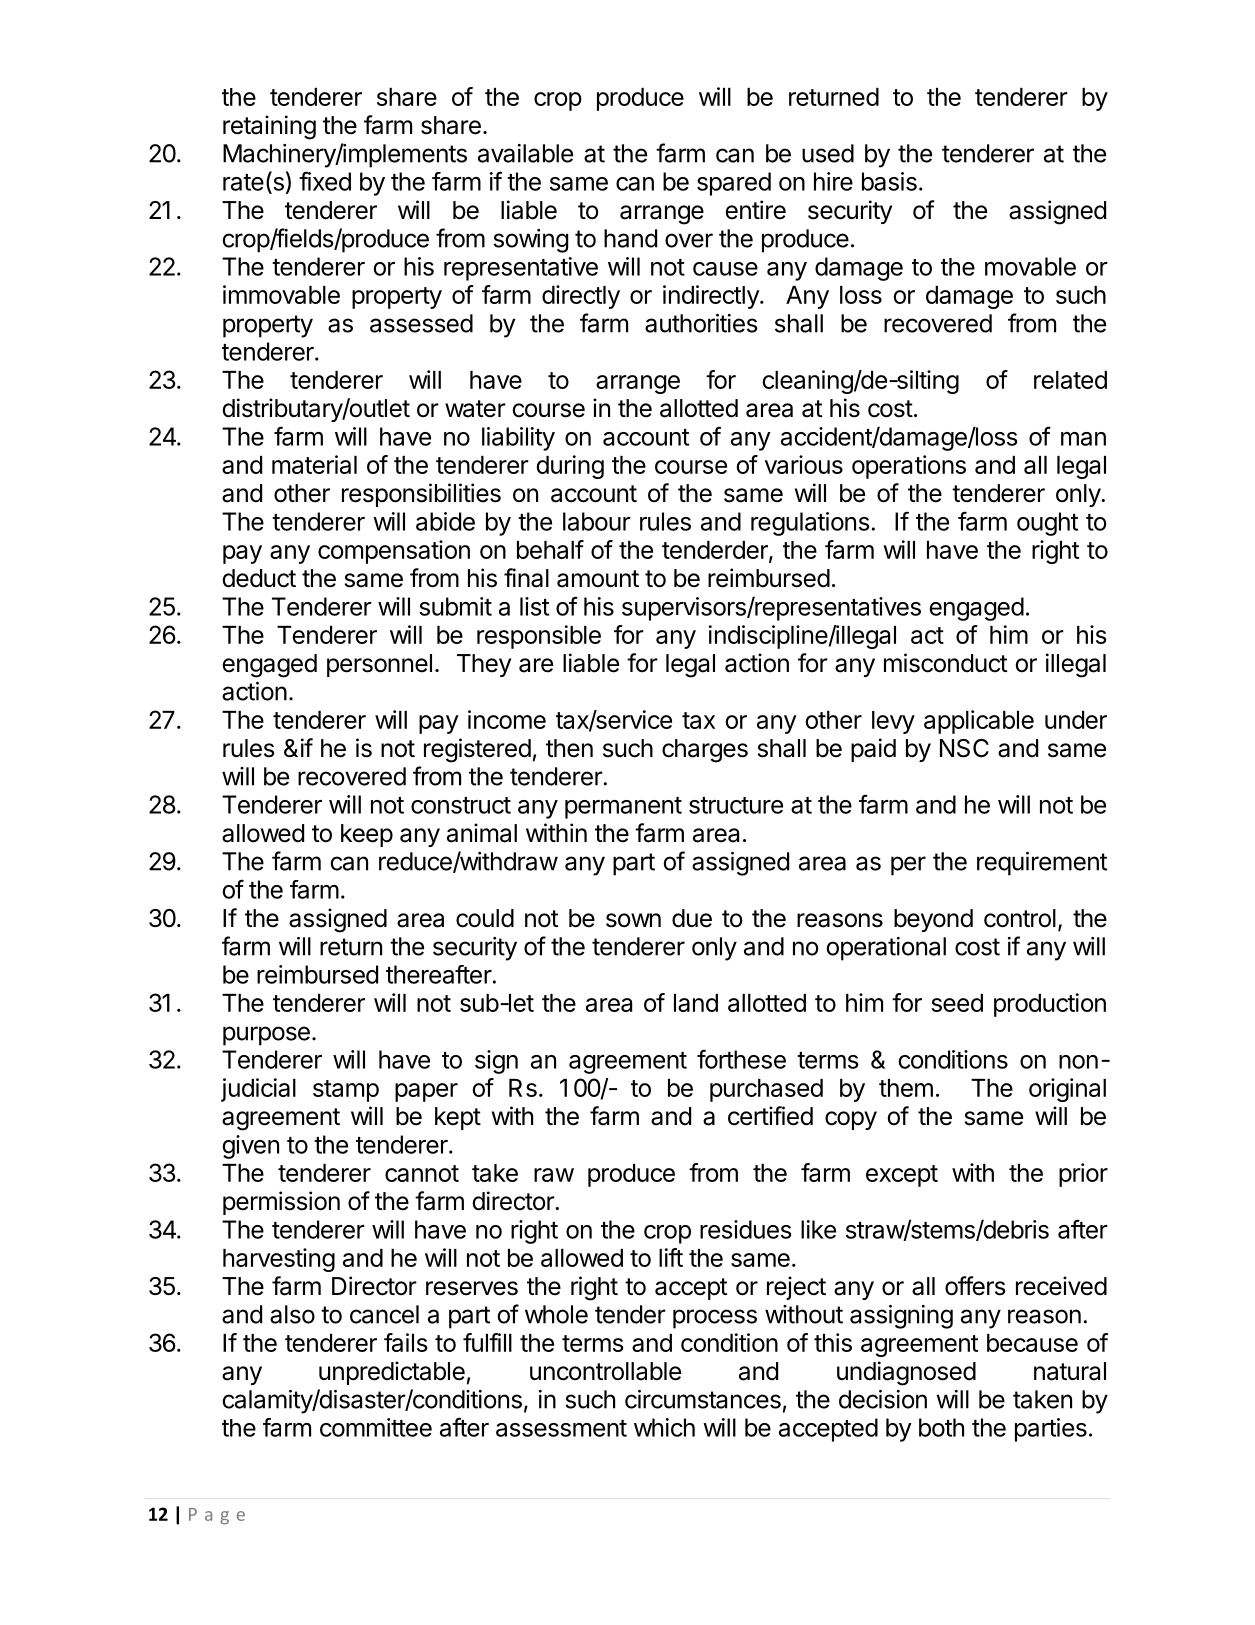 This screenshot has height=1625, width=1255. Describe the element at coordinates (325, 181) in the screenshot. I see `fixed` at that location.
